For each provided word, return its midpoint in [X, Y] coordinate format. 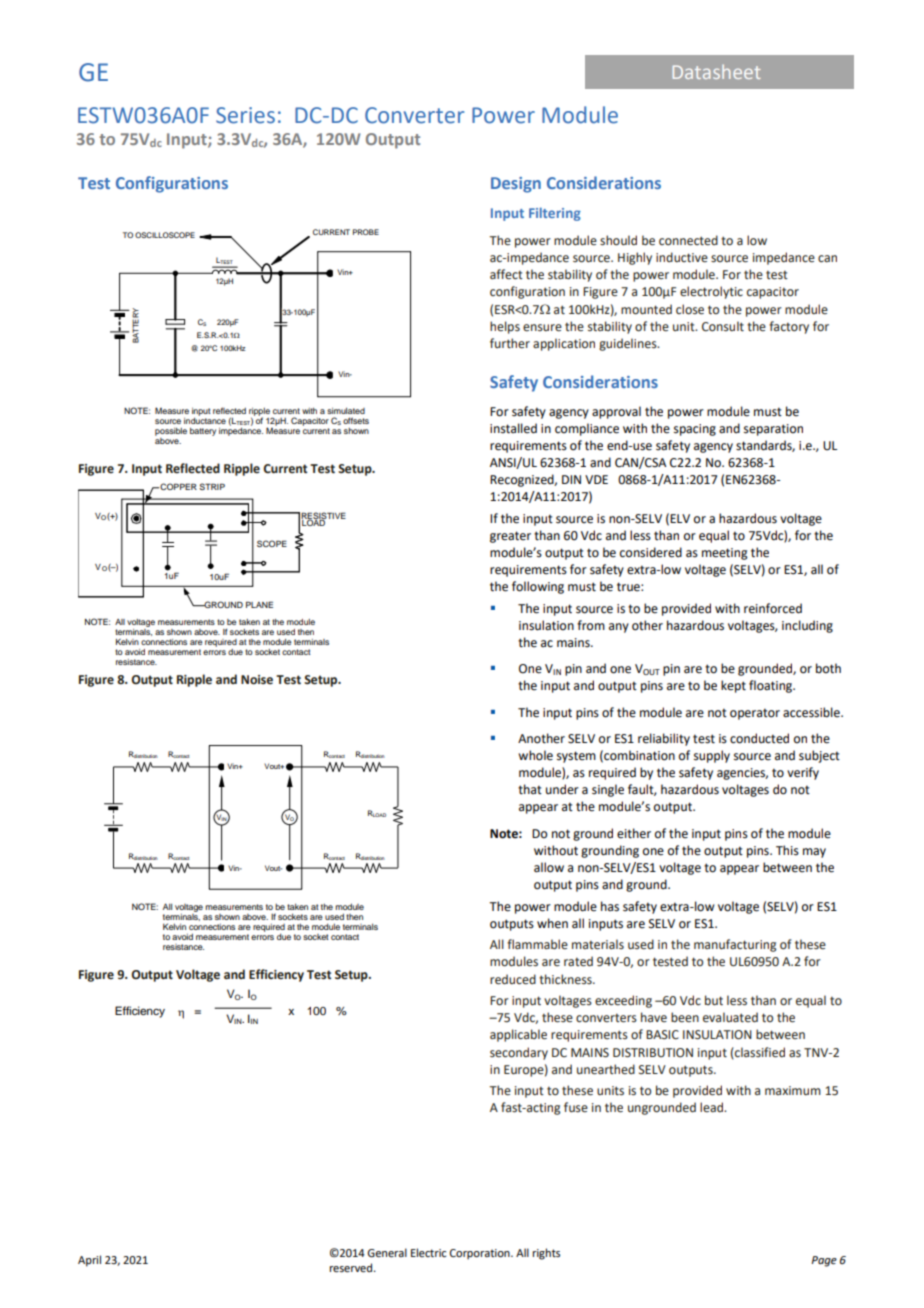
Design [516, 185]
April [89, 1261]
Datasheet [717, 71]
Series [245, 115]
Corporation [481, 1254]
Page [824, 1261]
